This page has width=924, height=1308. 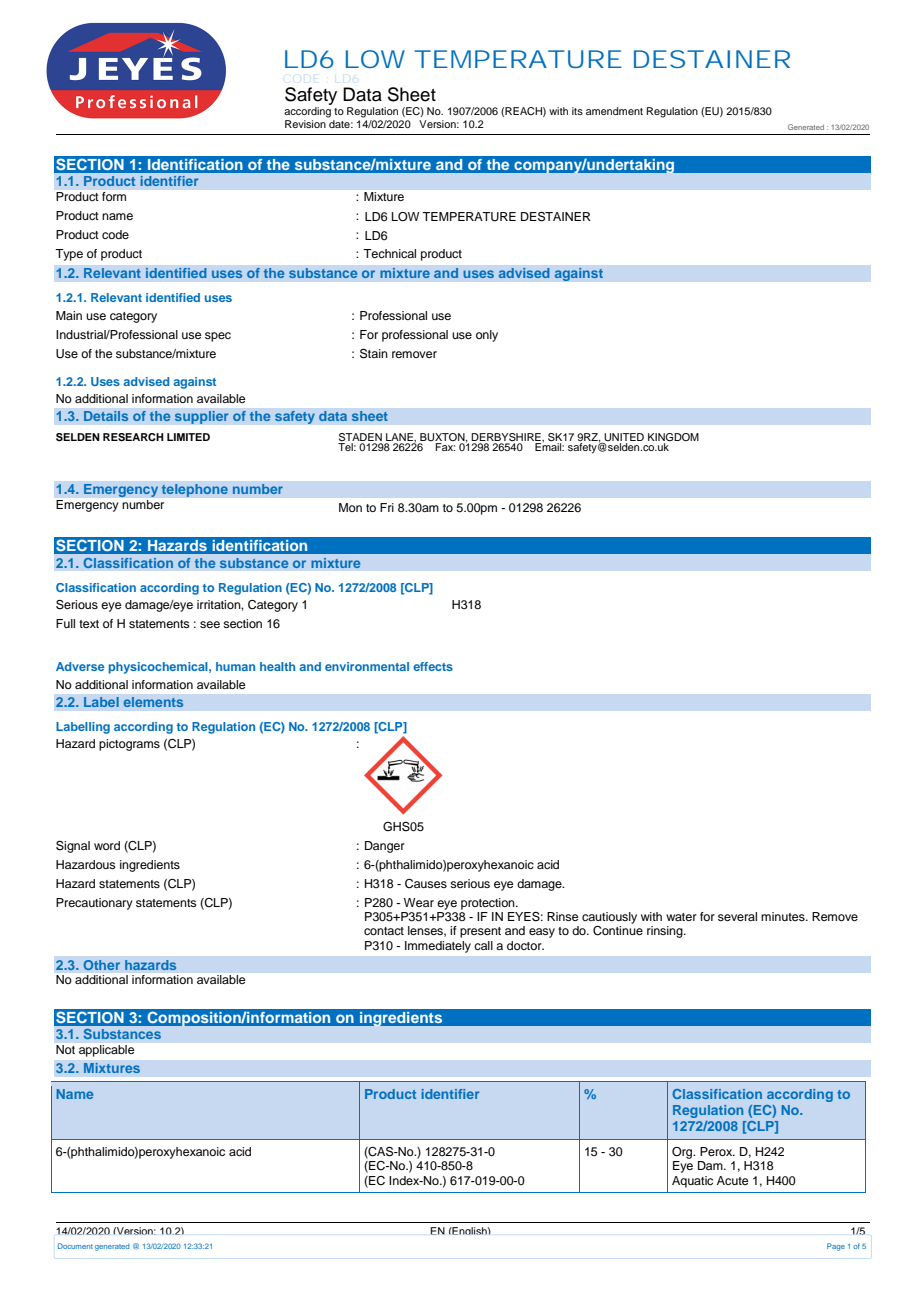 I want to click on effects, so click(x=433, y=666).
